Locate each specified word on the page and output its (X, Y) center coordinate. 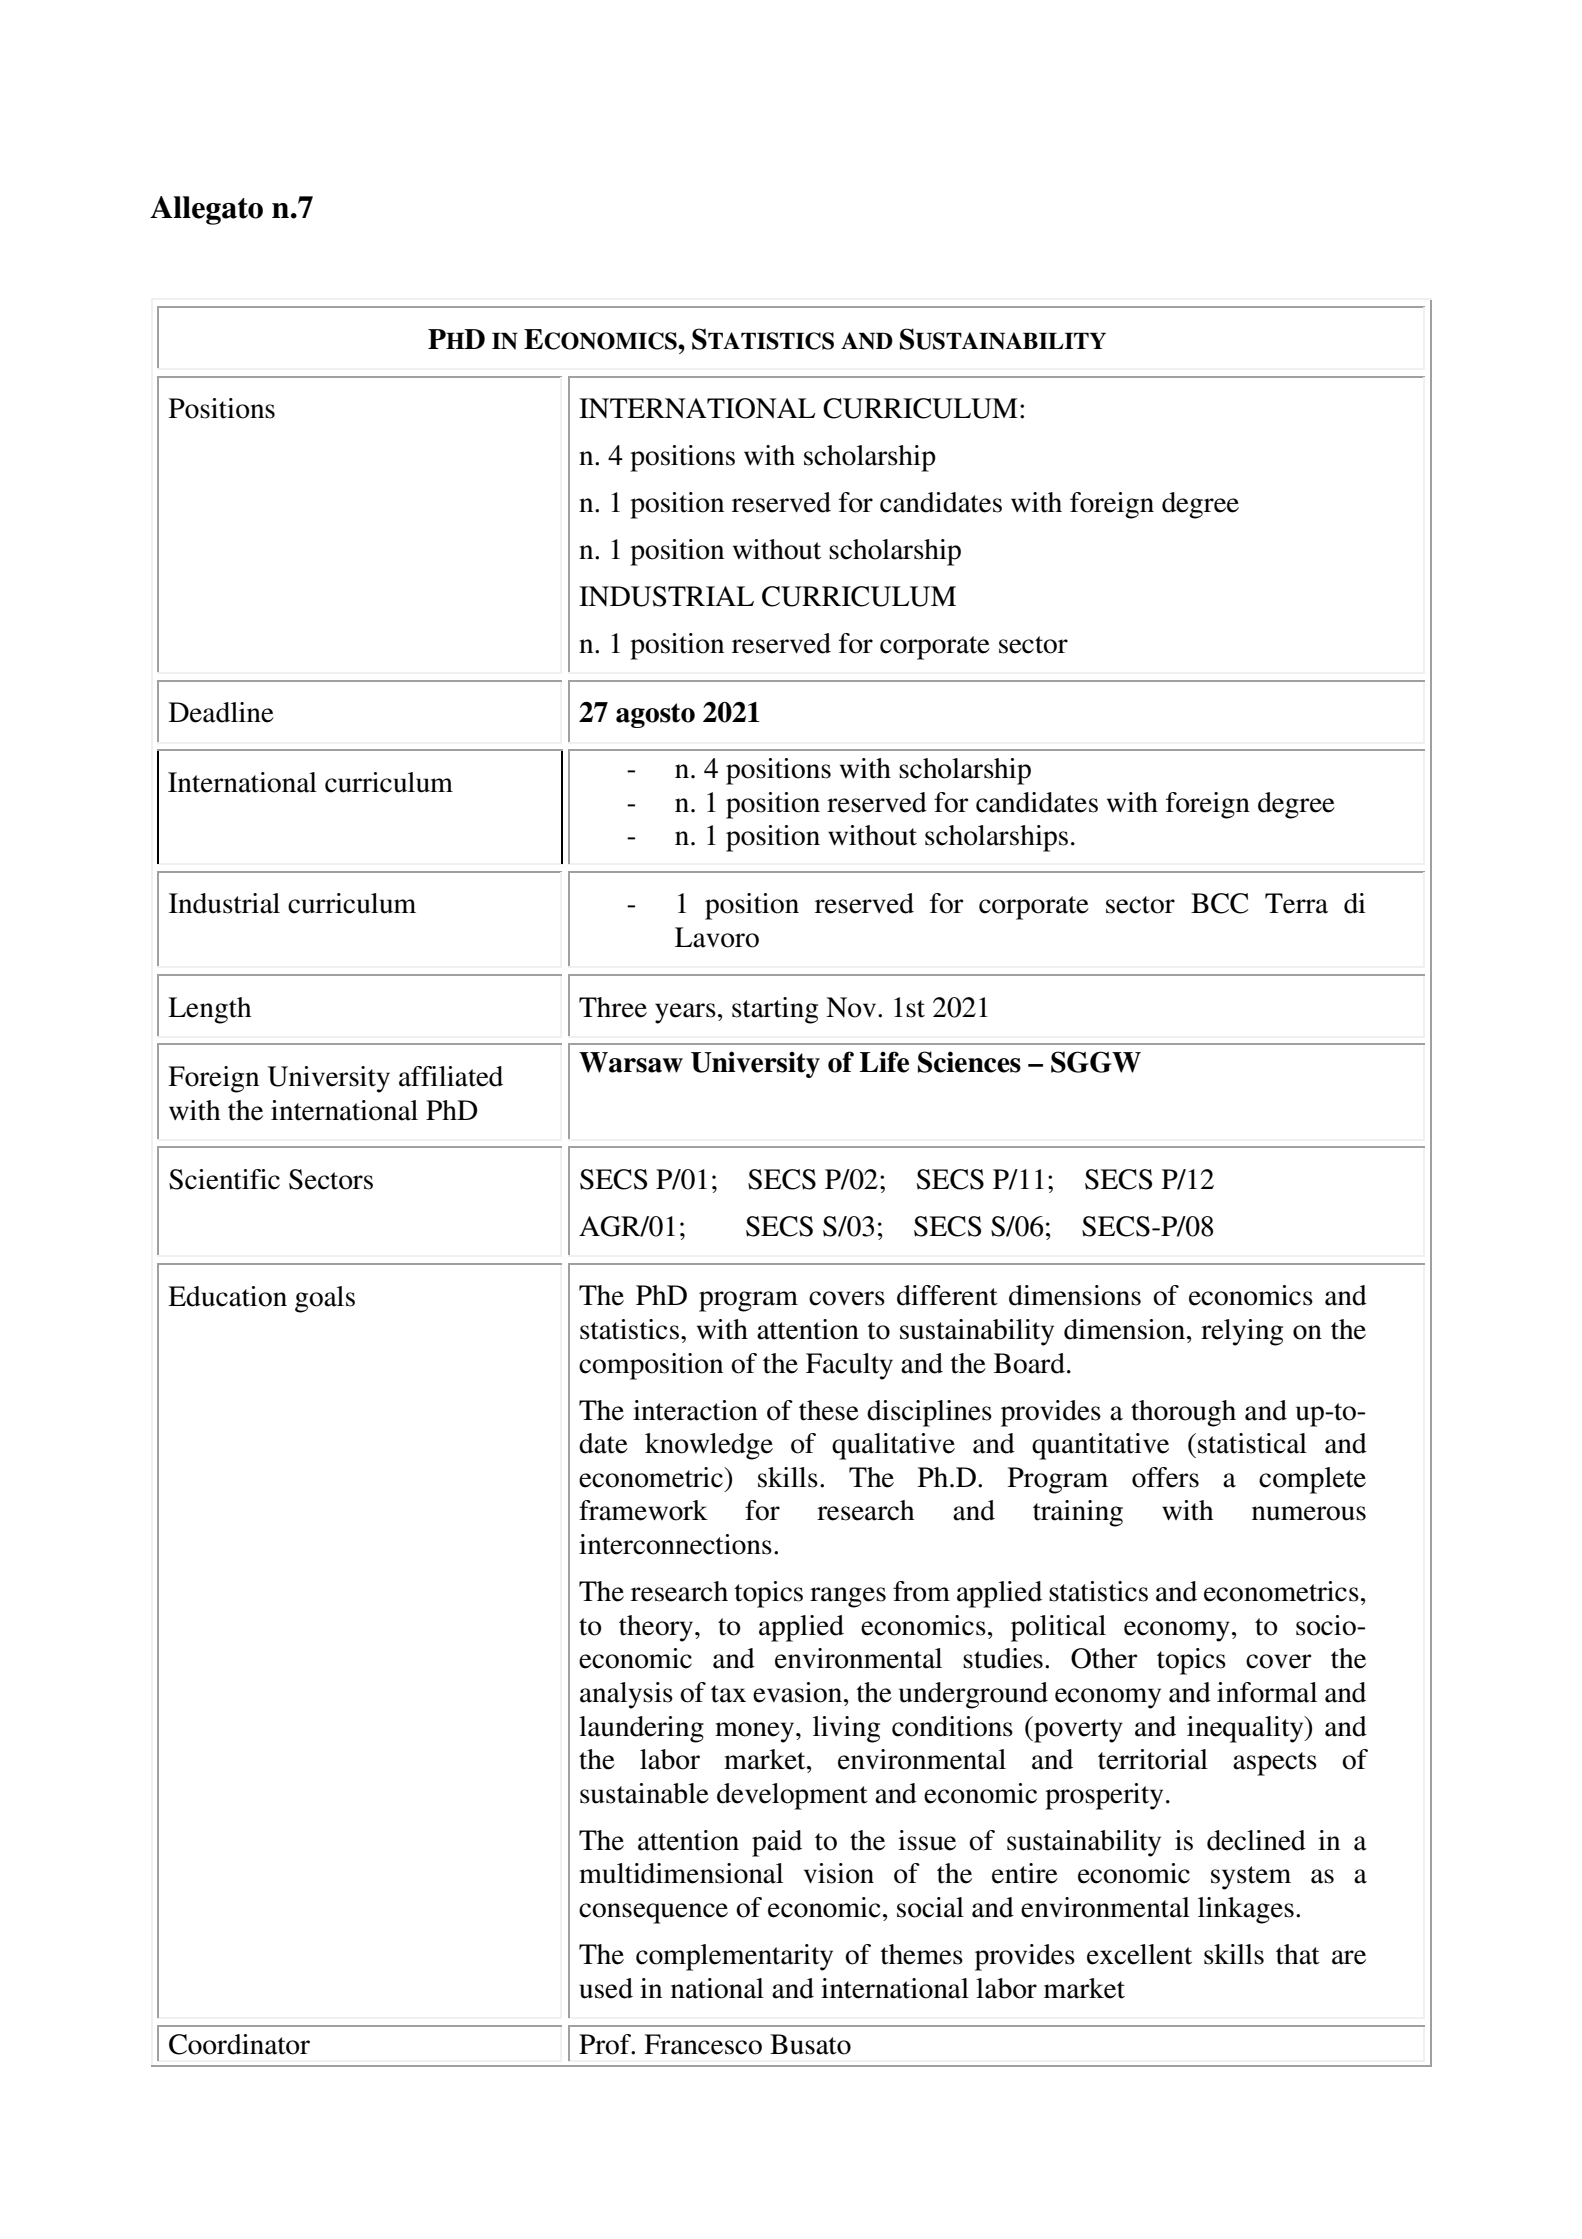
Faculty (849, 1366)
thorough (1183, 1413)
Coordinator (239, 2044)
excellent (1139, 1954)
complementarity (734, 1957)
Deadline (221, 712)
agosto (655, 715)
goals (325, 1299)
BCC (1219, 903)
